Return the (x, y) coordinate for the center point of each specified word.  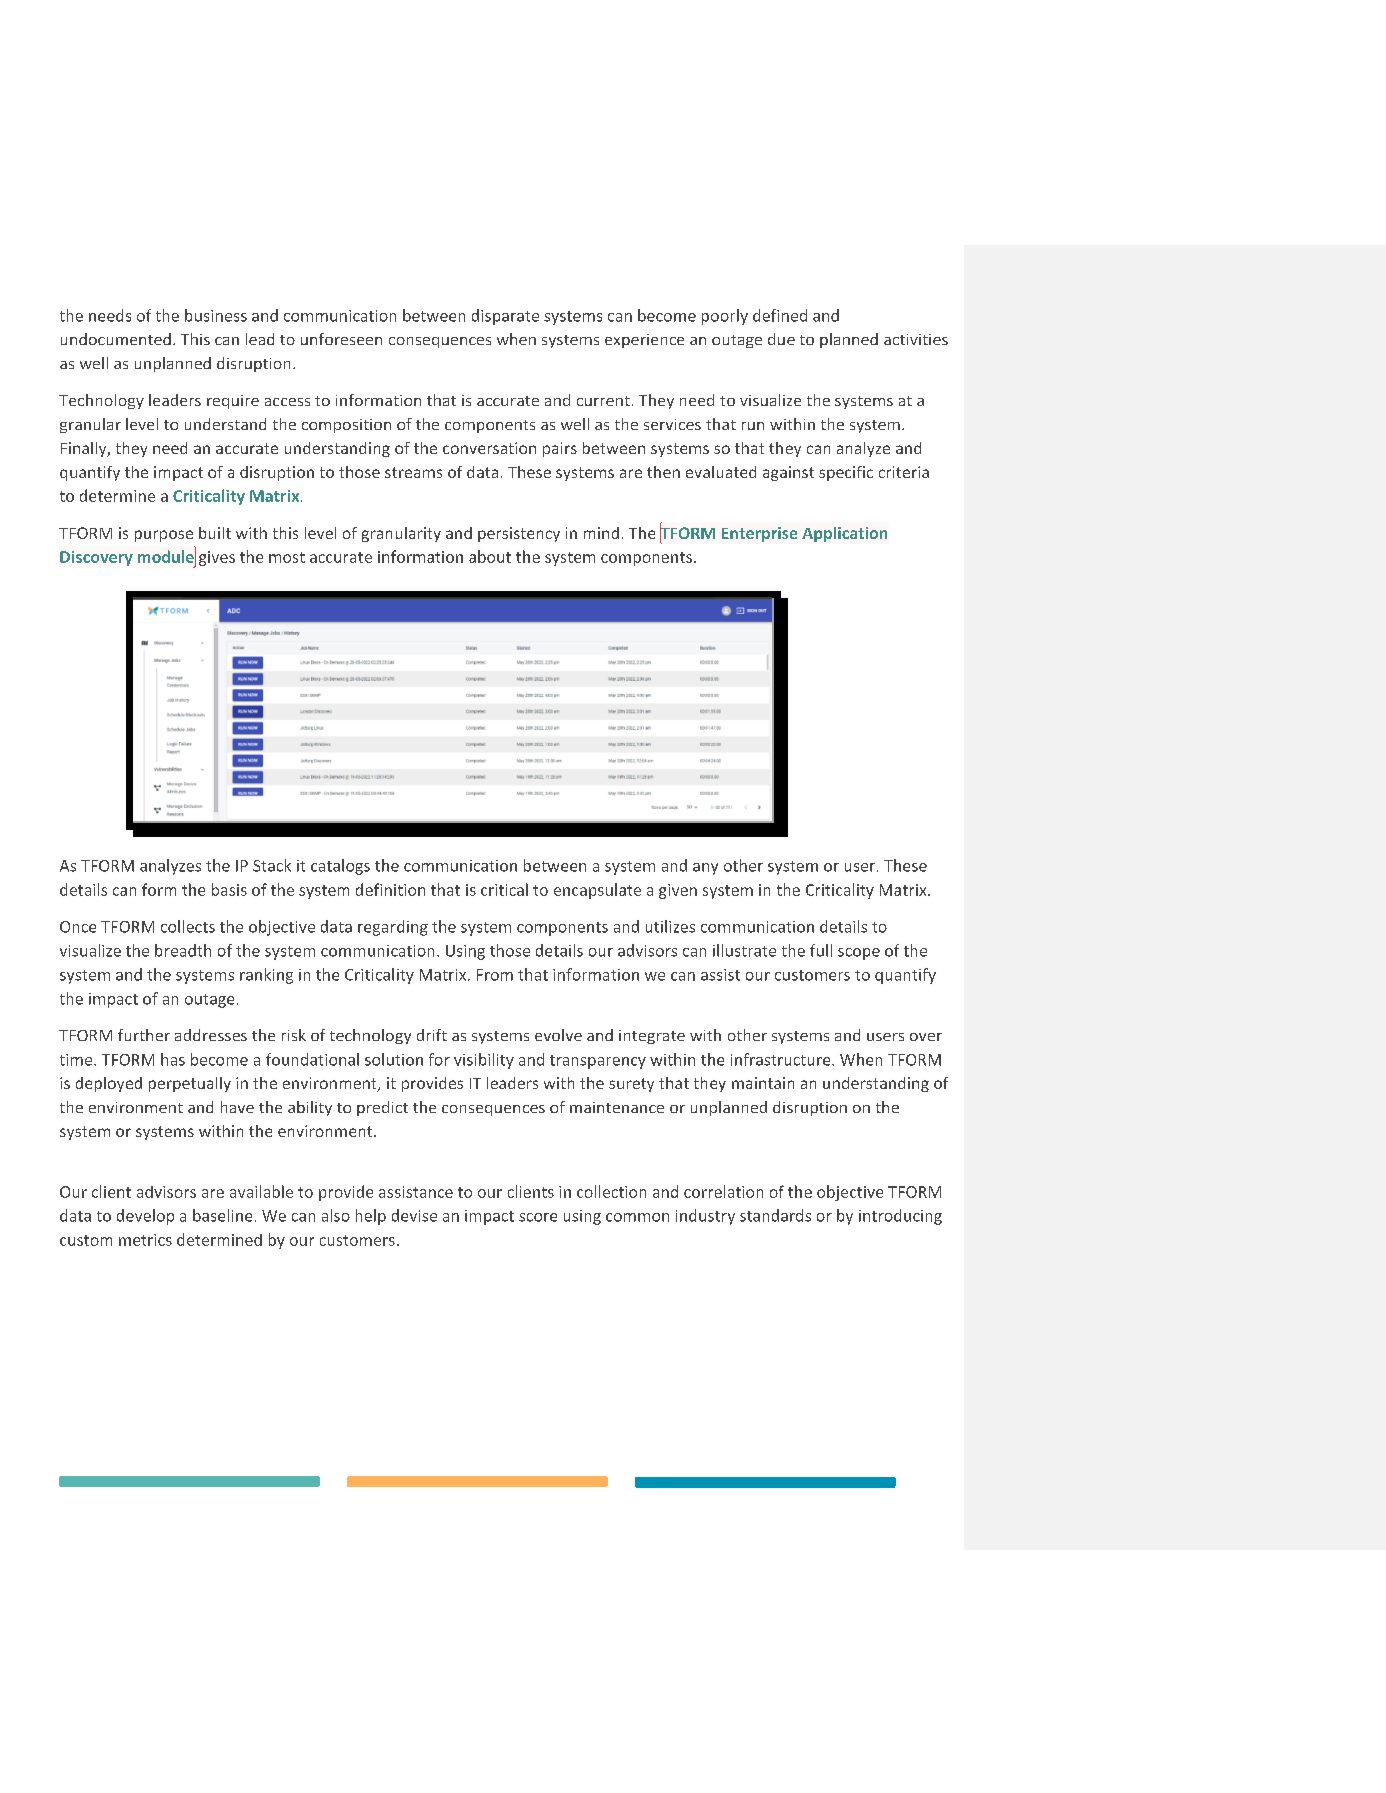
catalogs (340, 867)
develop (145, 1217)
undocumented (116, 339)
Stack (272, 865)
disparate (505, 317)
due (781, 339)
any (705, 869)
